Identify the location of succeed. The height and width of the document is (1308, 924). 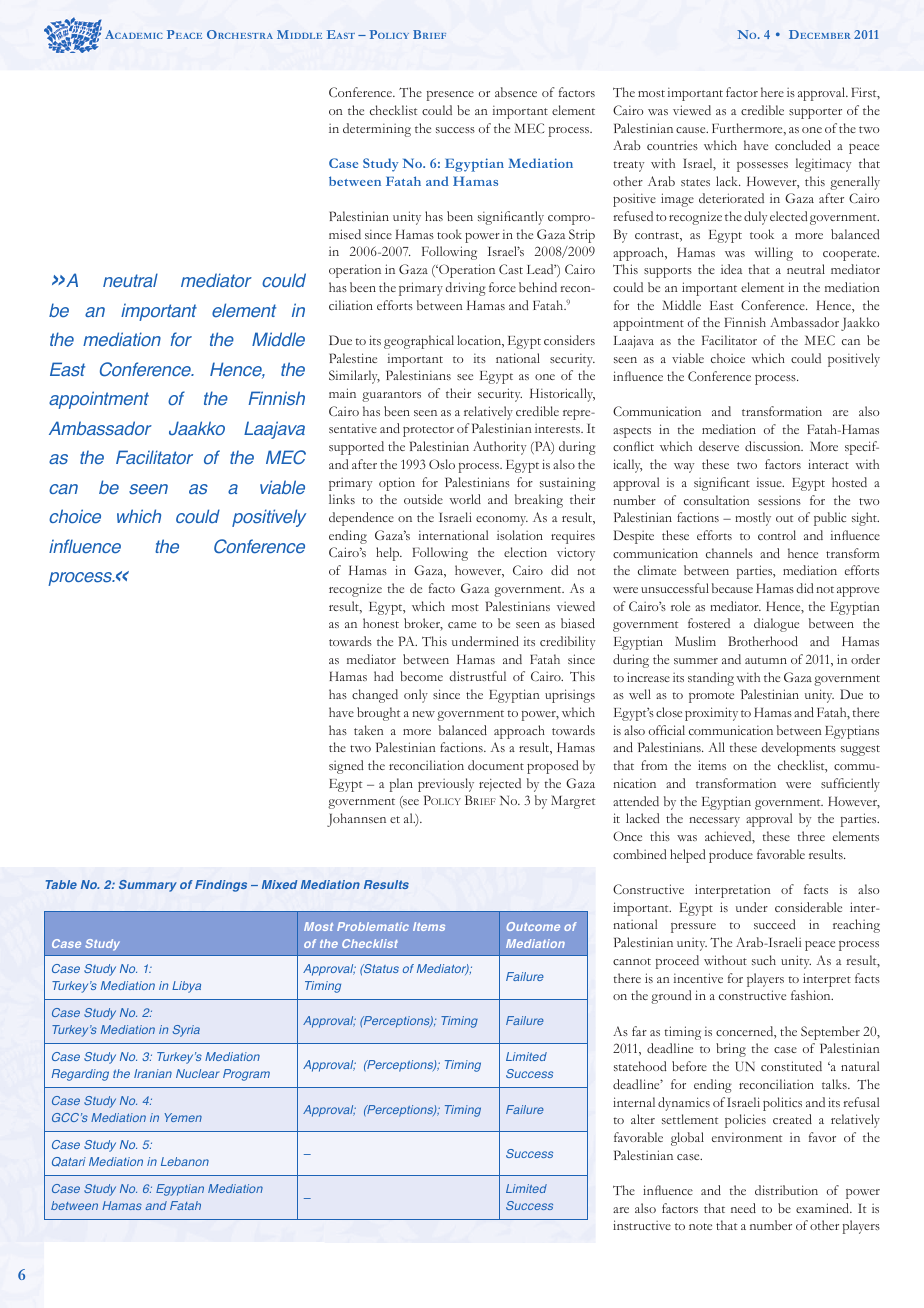
(775, 924).
